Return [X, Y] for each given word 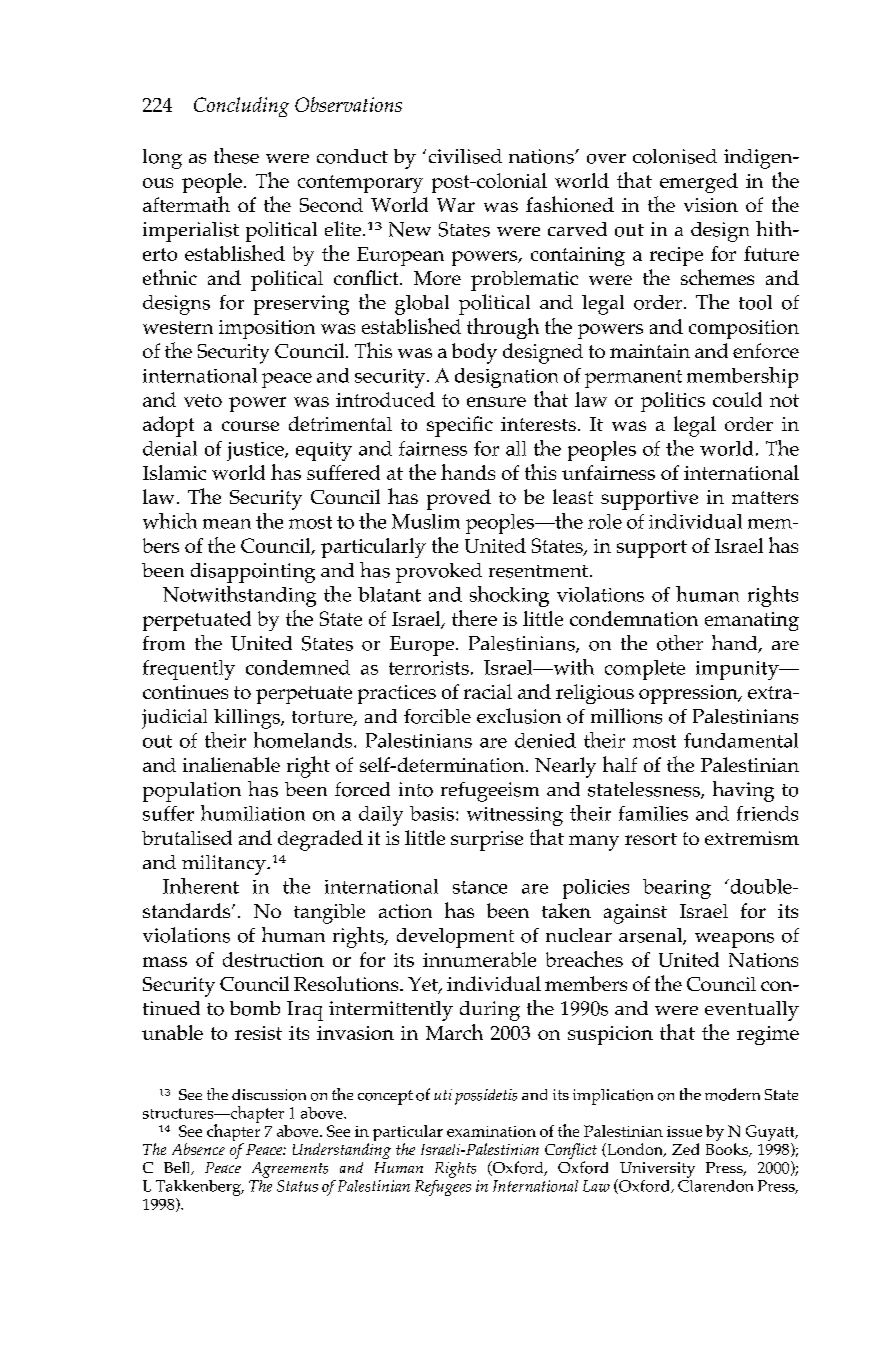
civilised [465, 156]
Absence [198, 1149]
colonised [675, 156]
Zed [685, 1149]
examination [491, 1131]
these [236, 156]
